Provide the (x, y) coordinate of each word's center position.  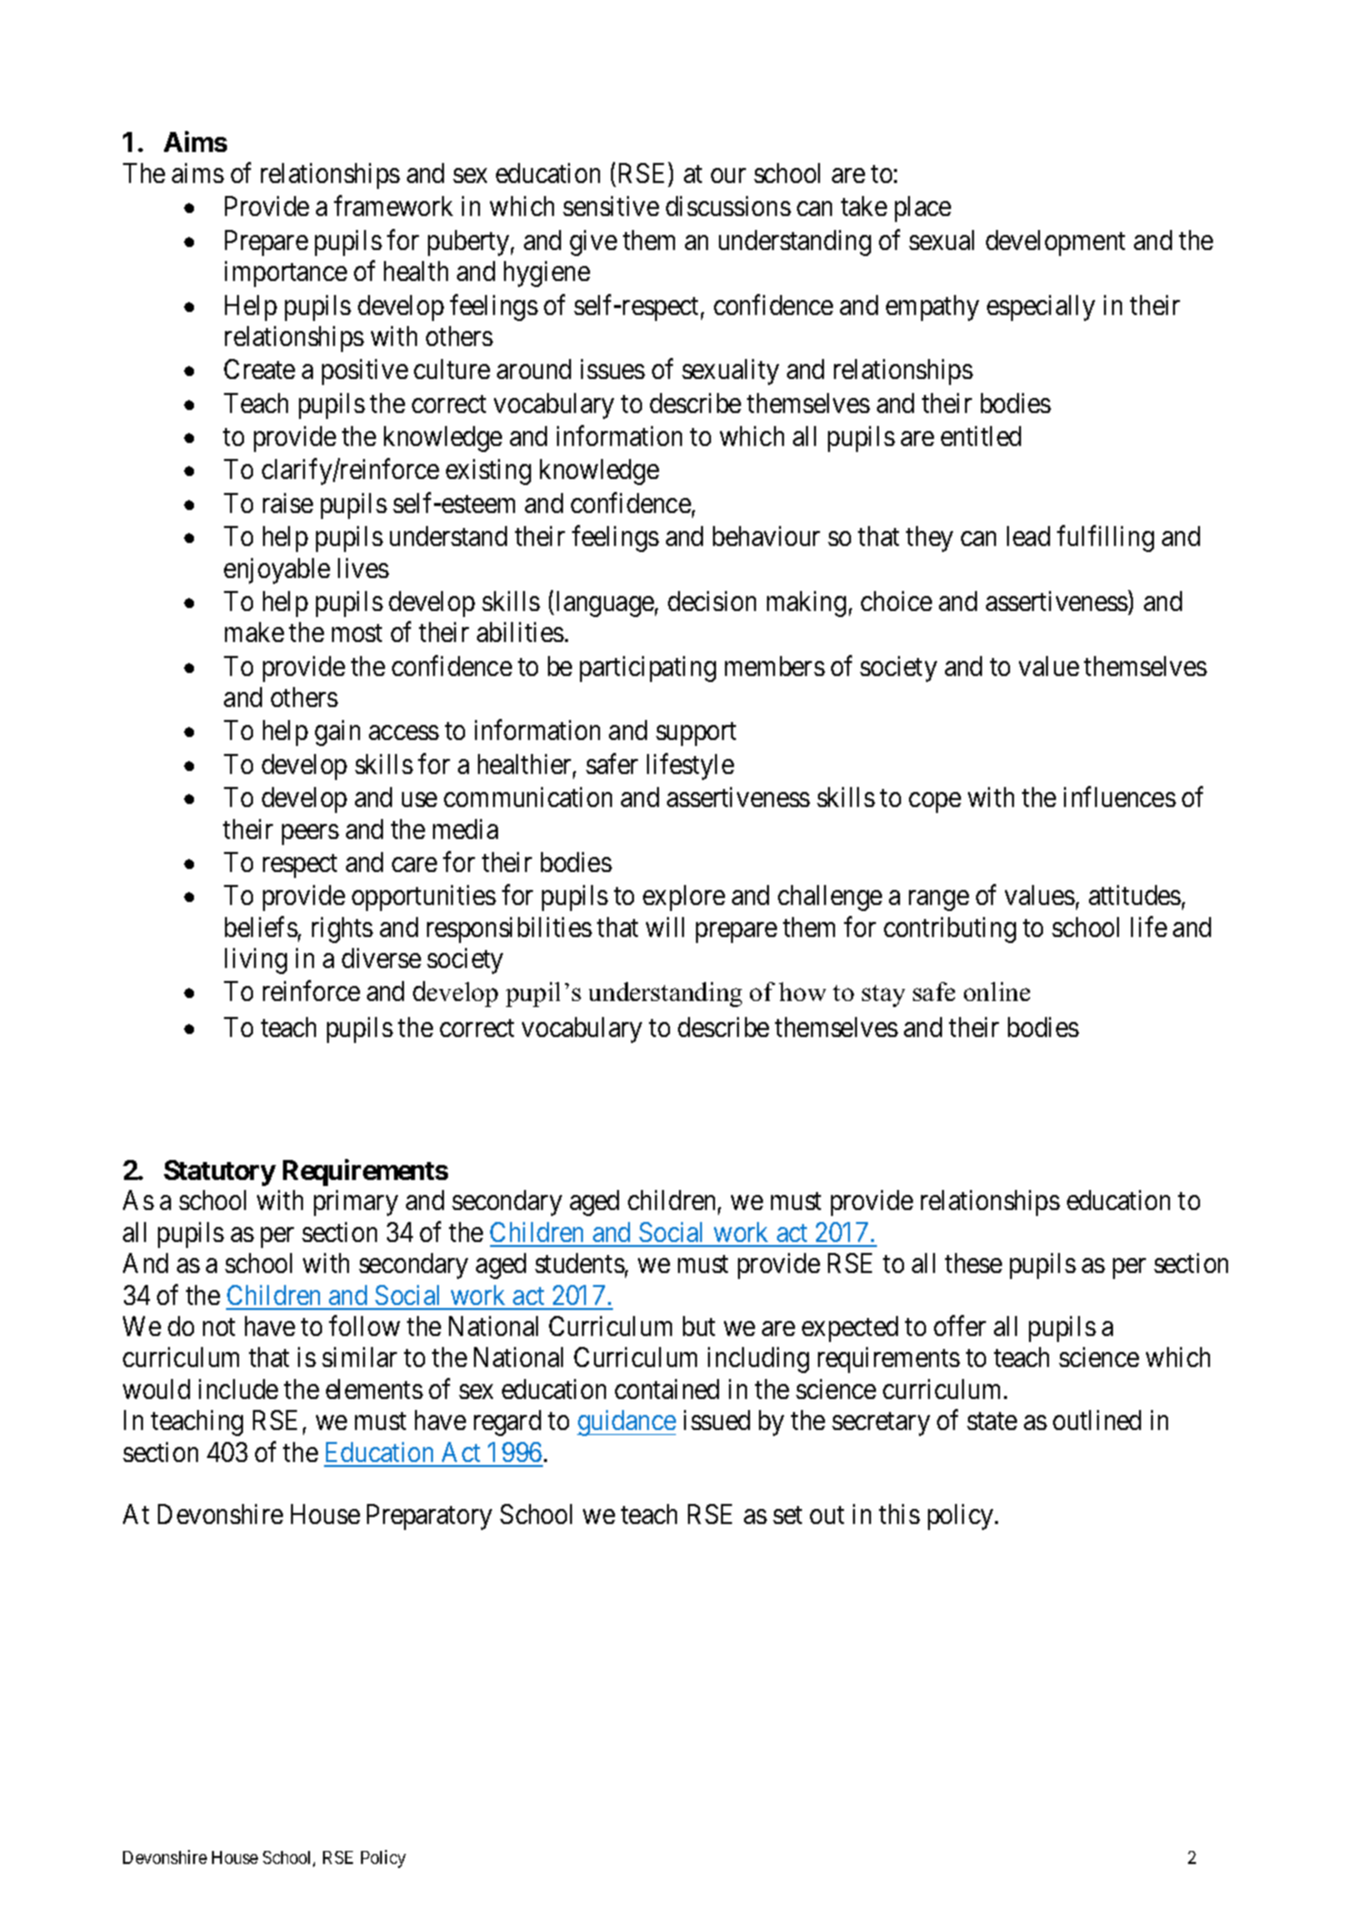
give (593, 243)
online (997, 991)
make (254, 632)
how (802, 991)
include (238, 1389)
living (256, 961)
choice (896, 601)
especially (1041, 308)
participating (648, 669)
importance (286, 274)
